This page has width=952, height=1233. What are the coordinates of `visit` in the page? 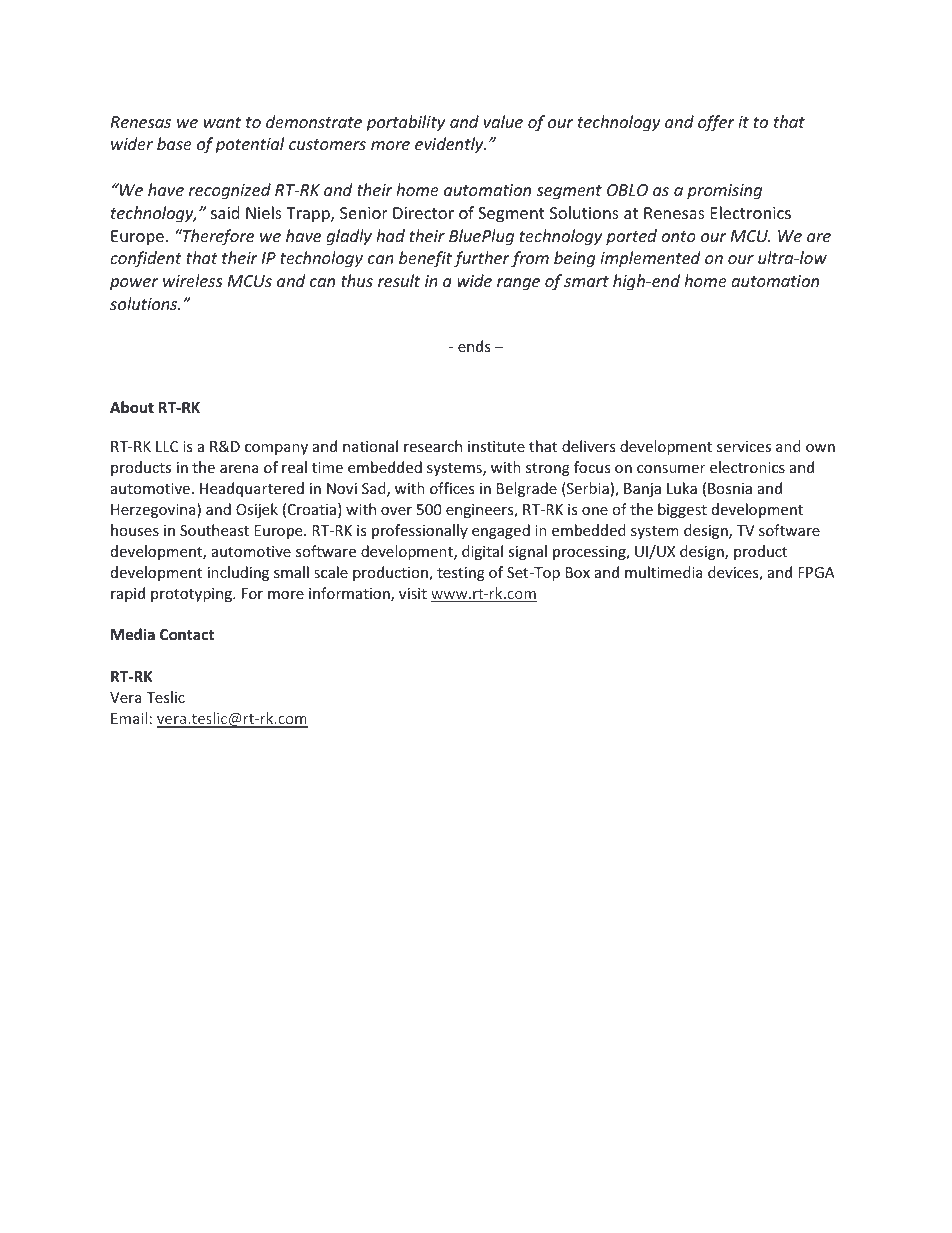 It's located at (413, 593).
